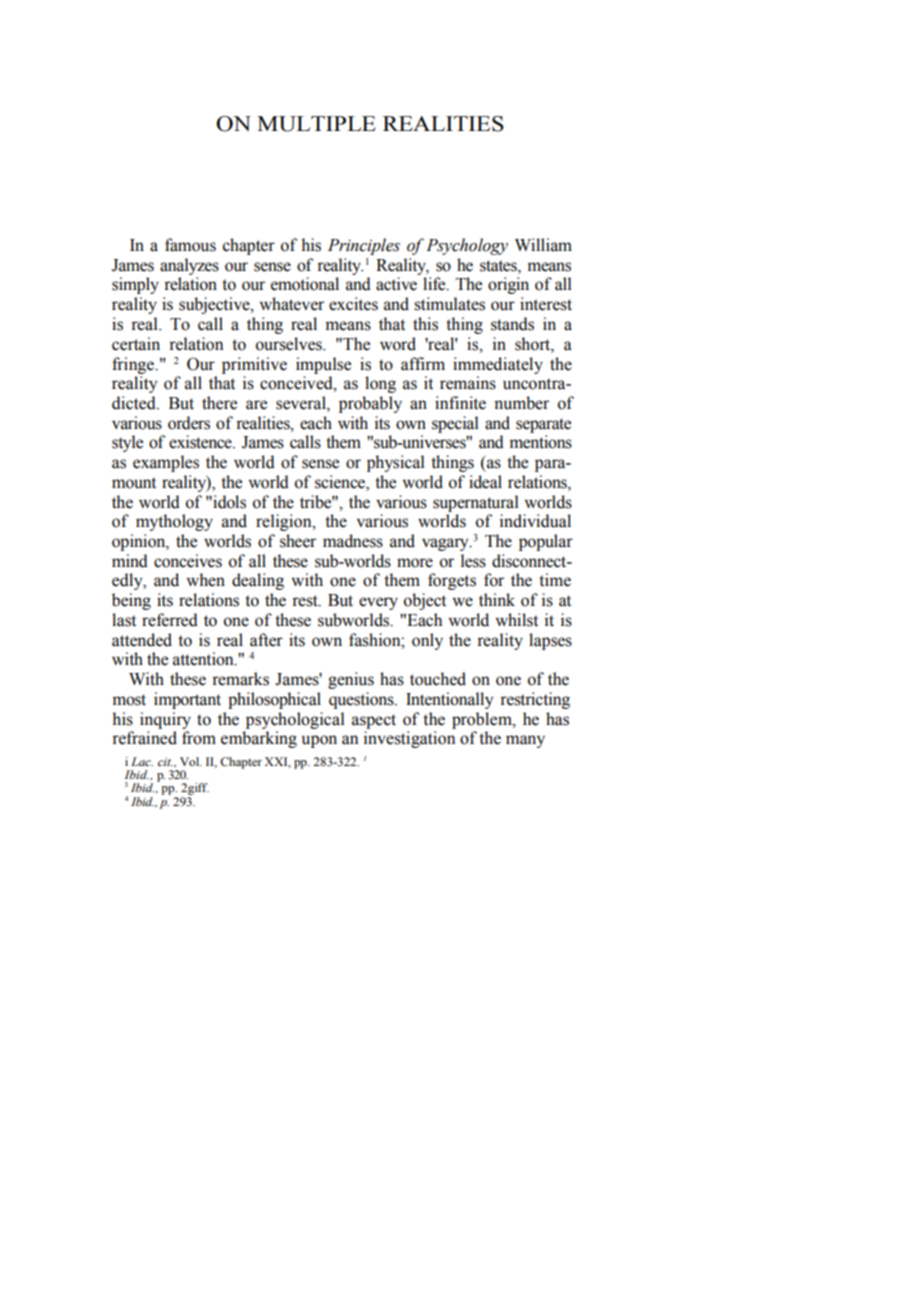 The width and height of the screenshot is (924, 1308). Describe the element at coordinates (190, 245) in the screenshot. I see `famous` at that location.
